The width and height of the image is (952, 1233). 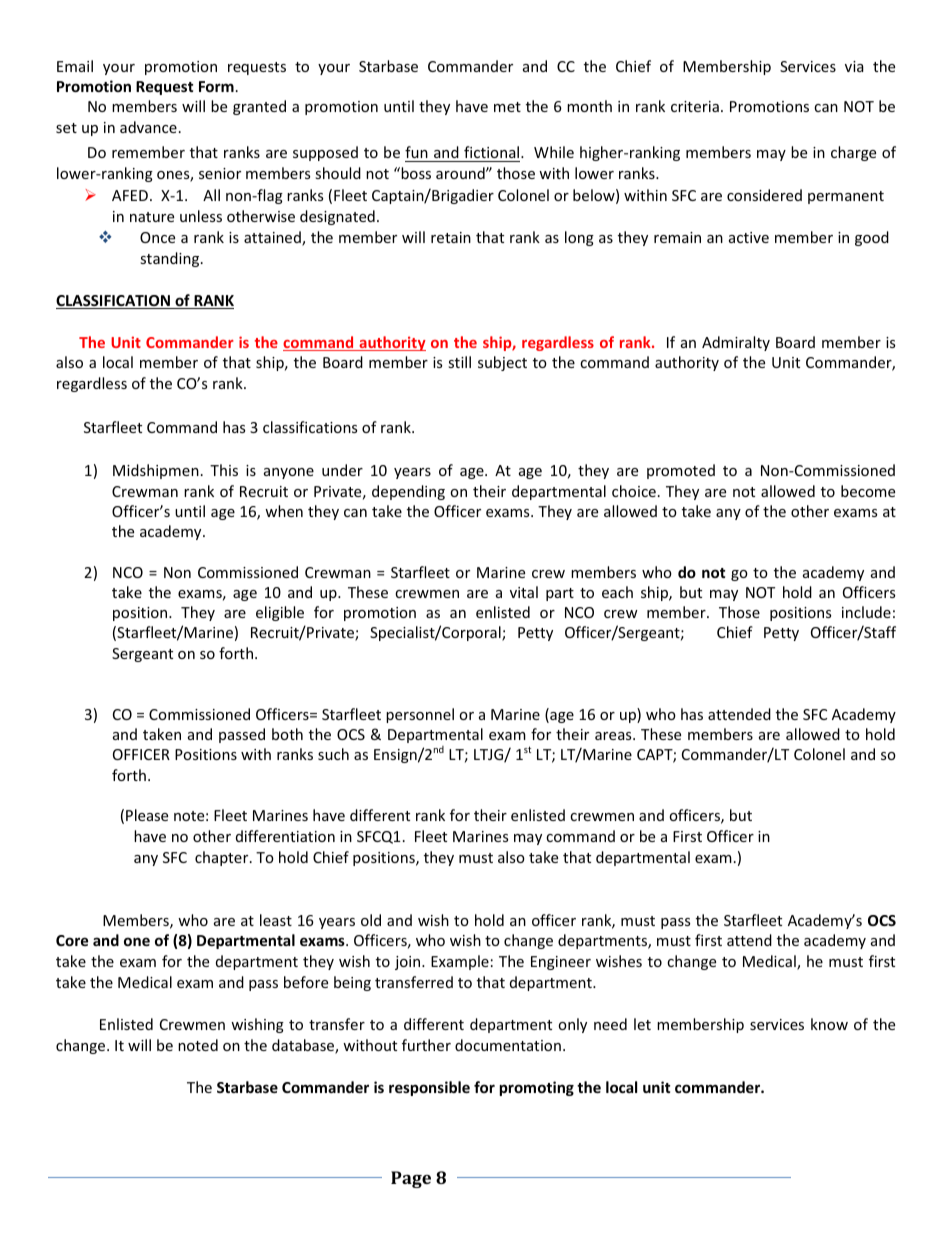 I want to click on Page, so click(x=411, y=1179).
